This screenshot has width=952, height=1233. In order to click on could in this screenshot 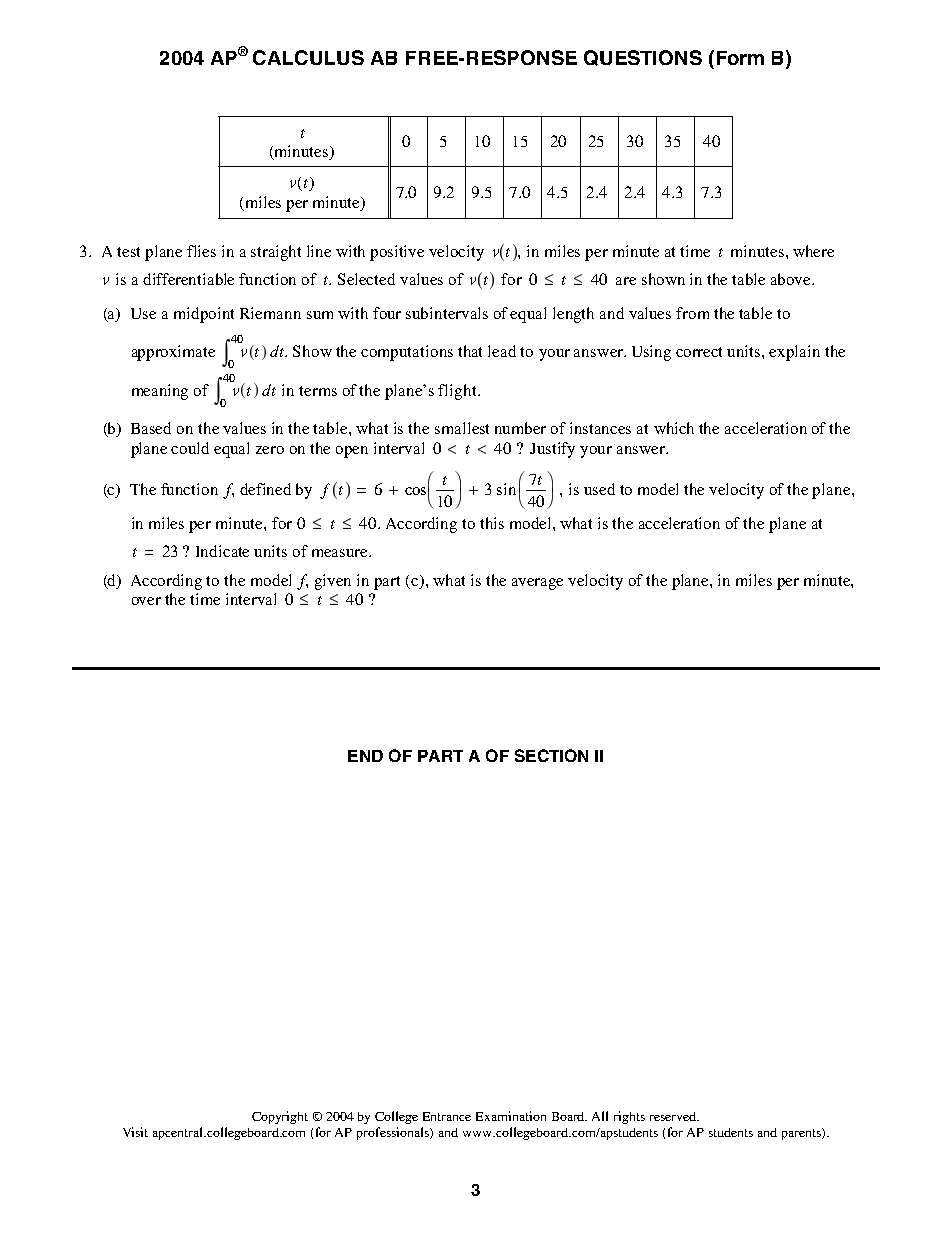, I will do `click(190, 448)`.
